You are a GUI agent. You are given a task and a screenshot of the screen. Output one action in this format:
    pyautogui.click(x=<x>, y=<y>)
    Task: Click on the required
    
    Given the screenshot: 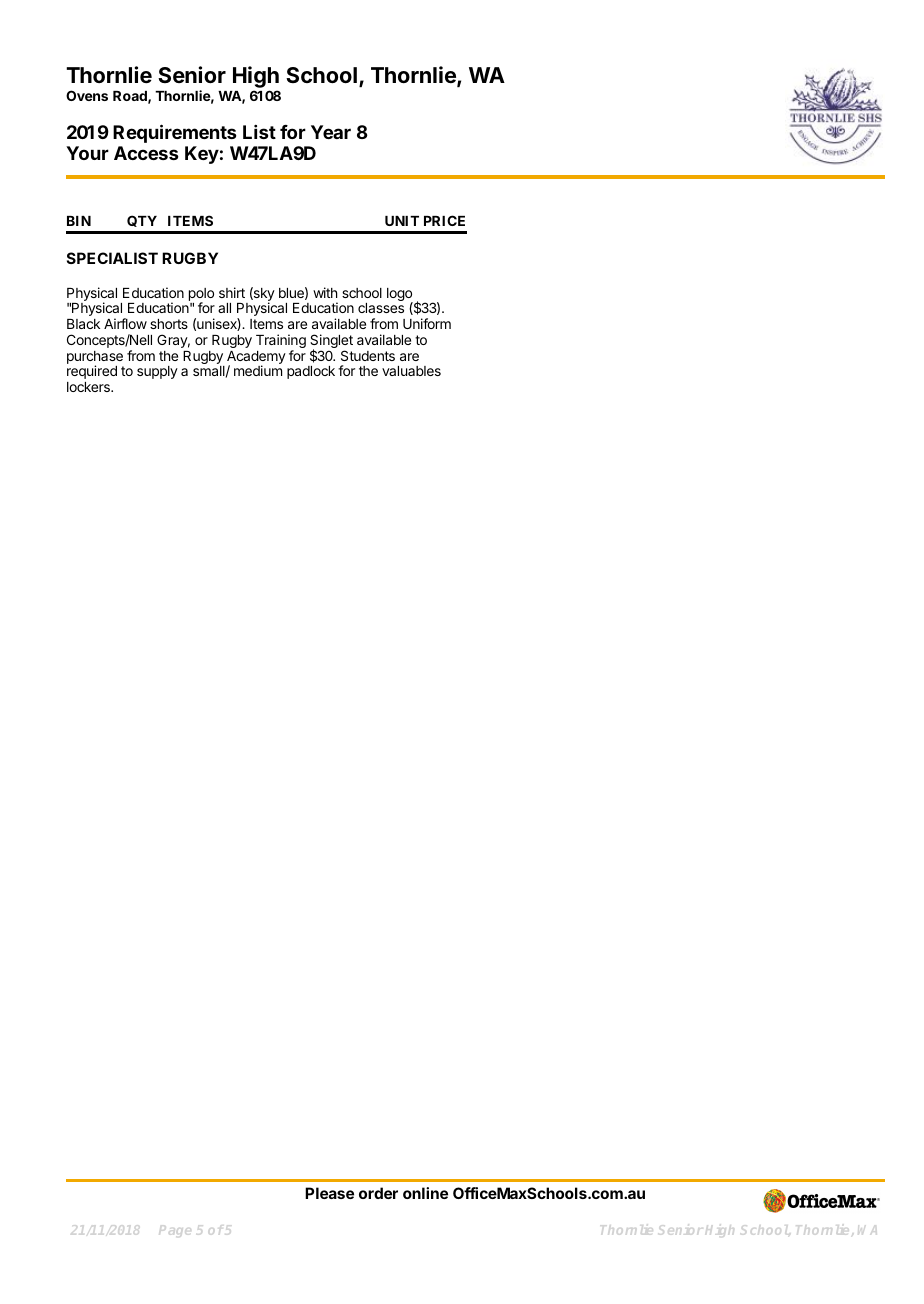 What is the action you would take?
    pyautogui.click(x=92, y=372)
